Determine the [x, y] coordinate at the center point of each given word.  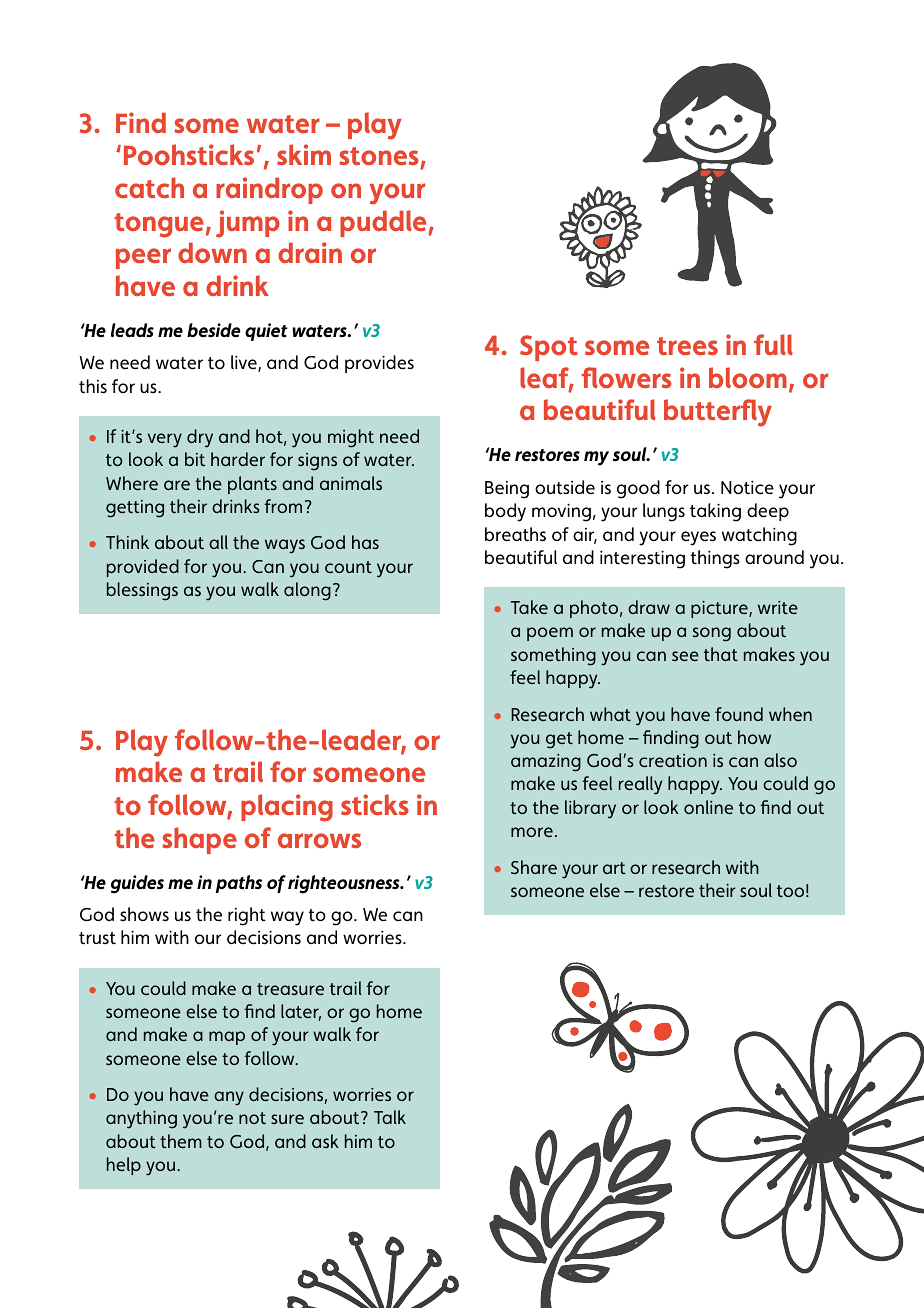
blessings [142, 591]
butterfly [718, 413]
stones [380, 158]
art [614, 868]
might [351, 438]
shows [144, 914]
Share [534, 867]
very [165, 440]
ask [325, 1141]
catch [149, 187]
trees [687, 346]
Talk [390, 1117]
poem [550, 634]
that [721, 654]
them [181, 1141]
